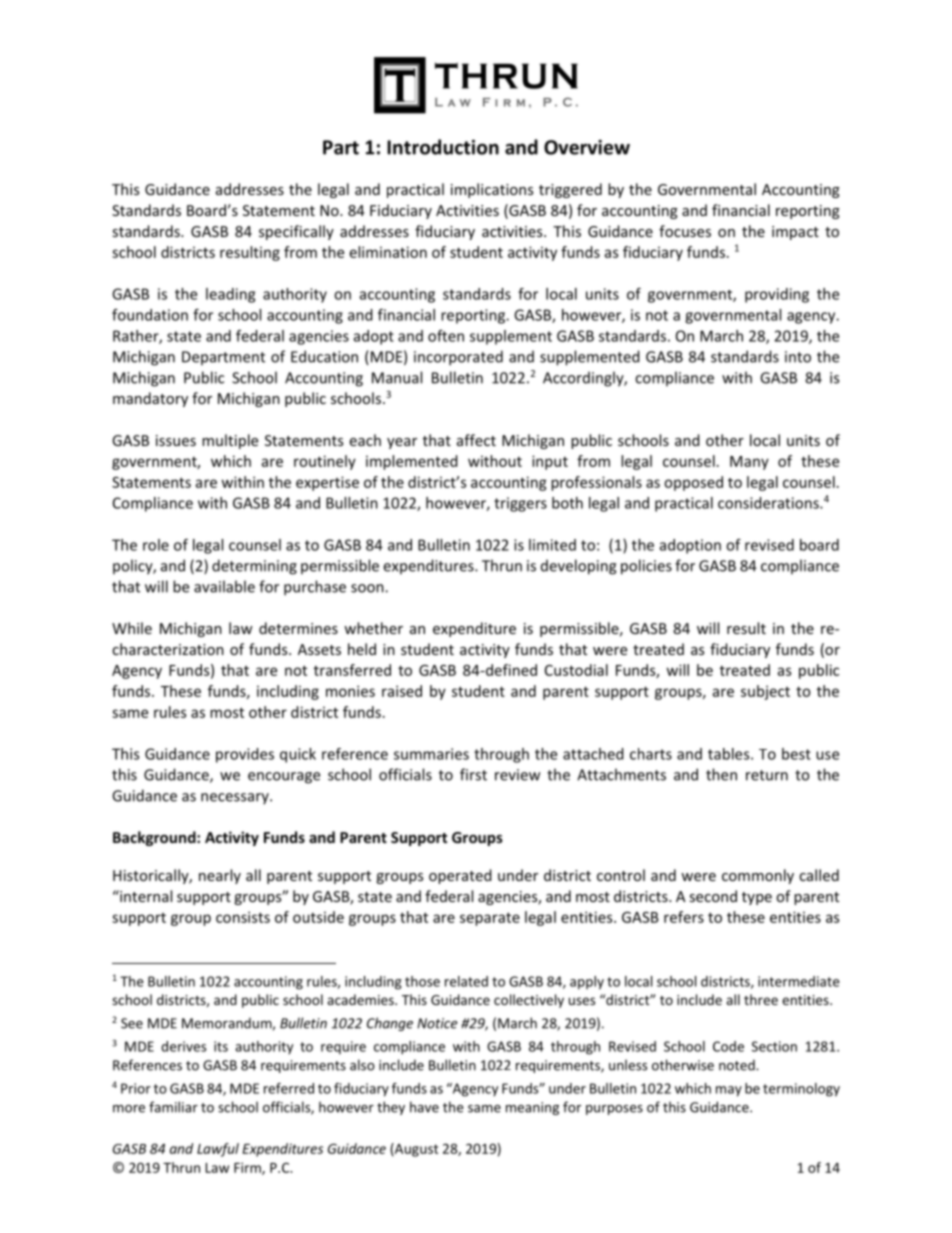  I want to click on specifically, so click(296, 232).
